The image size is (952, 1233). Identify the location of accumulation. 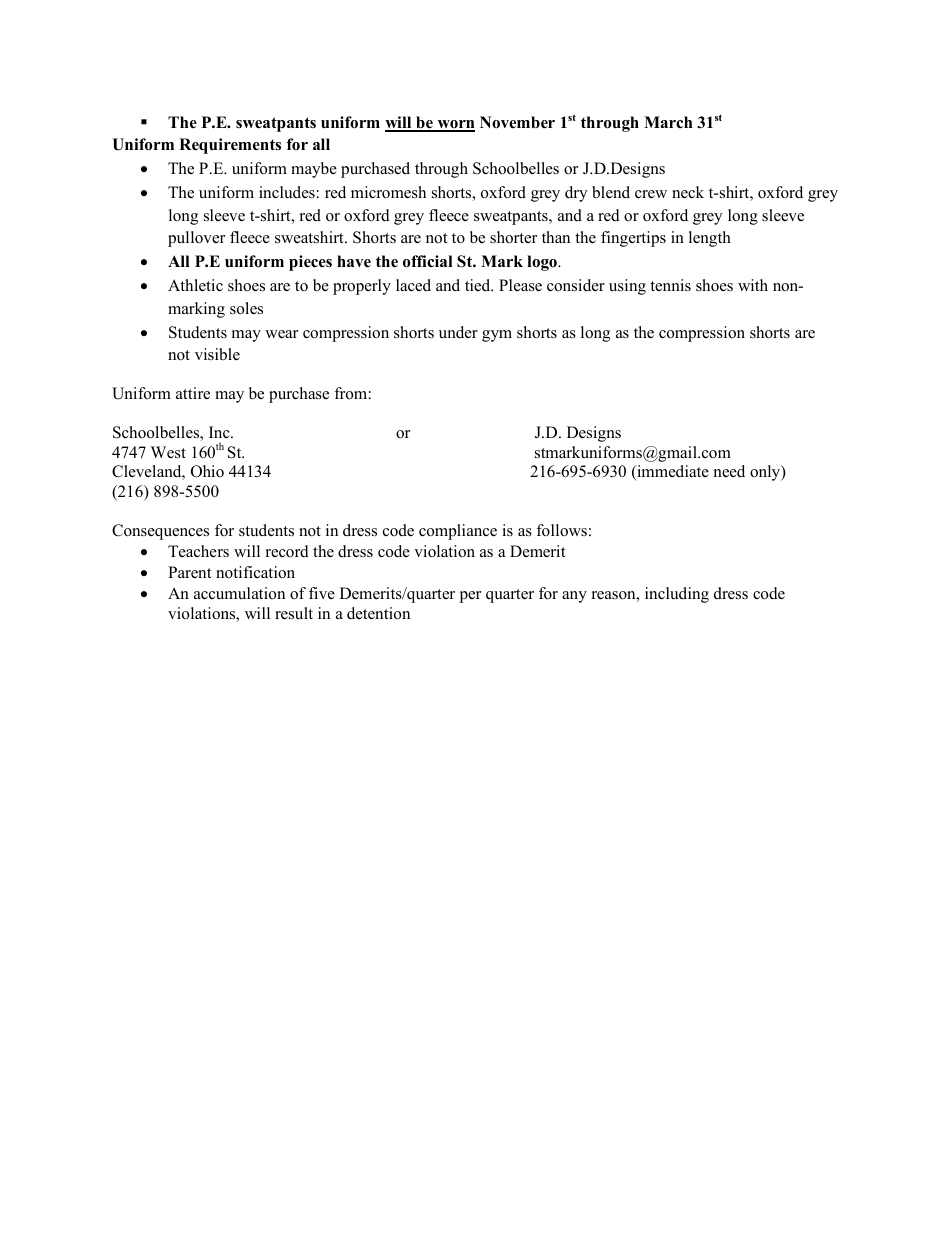
(239, 593).
